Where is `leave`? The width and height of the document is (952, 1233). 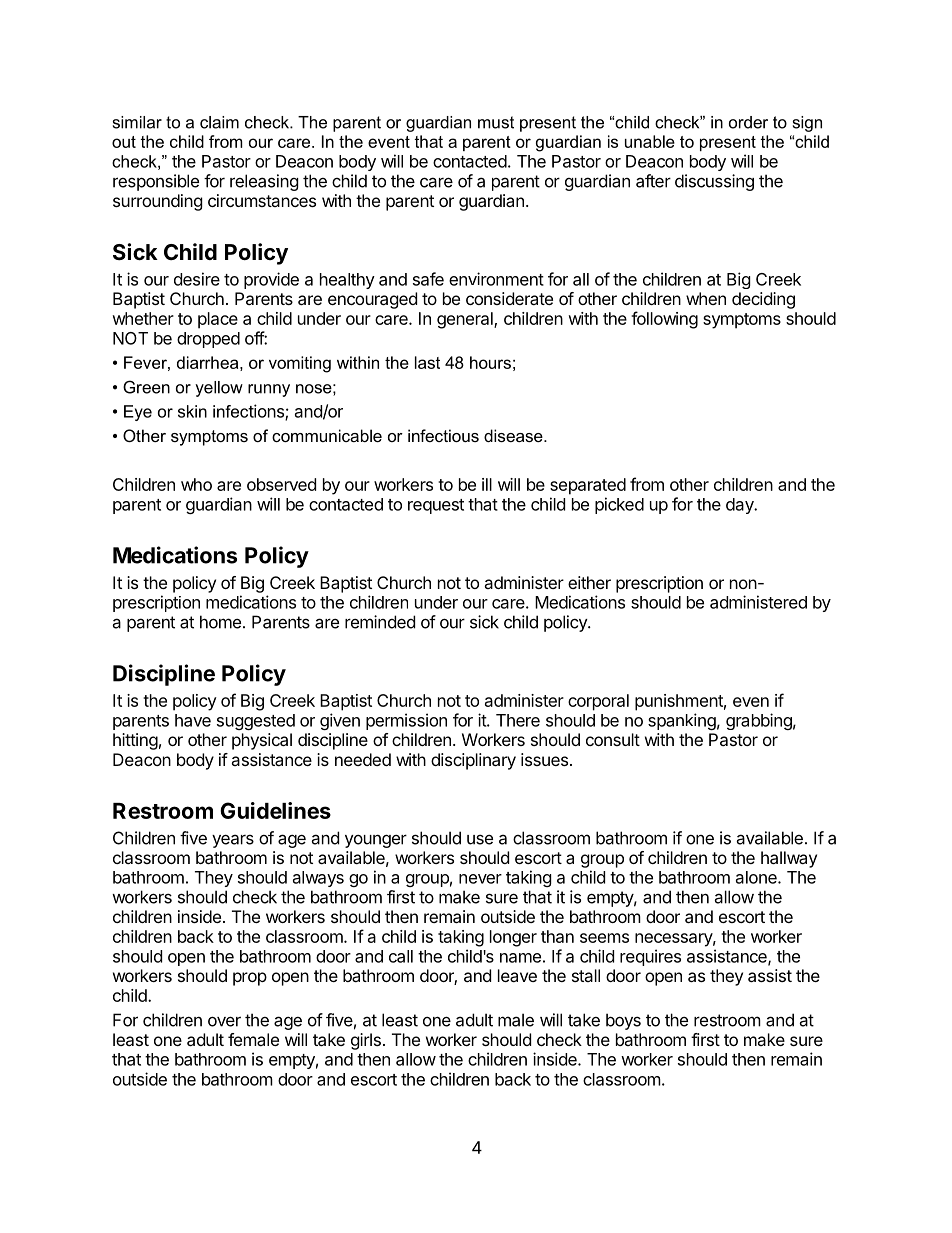
leave is located at coordinates (517, 975).
